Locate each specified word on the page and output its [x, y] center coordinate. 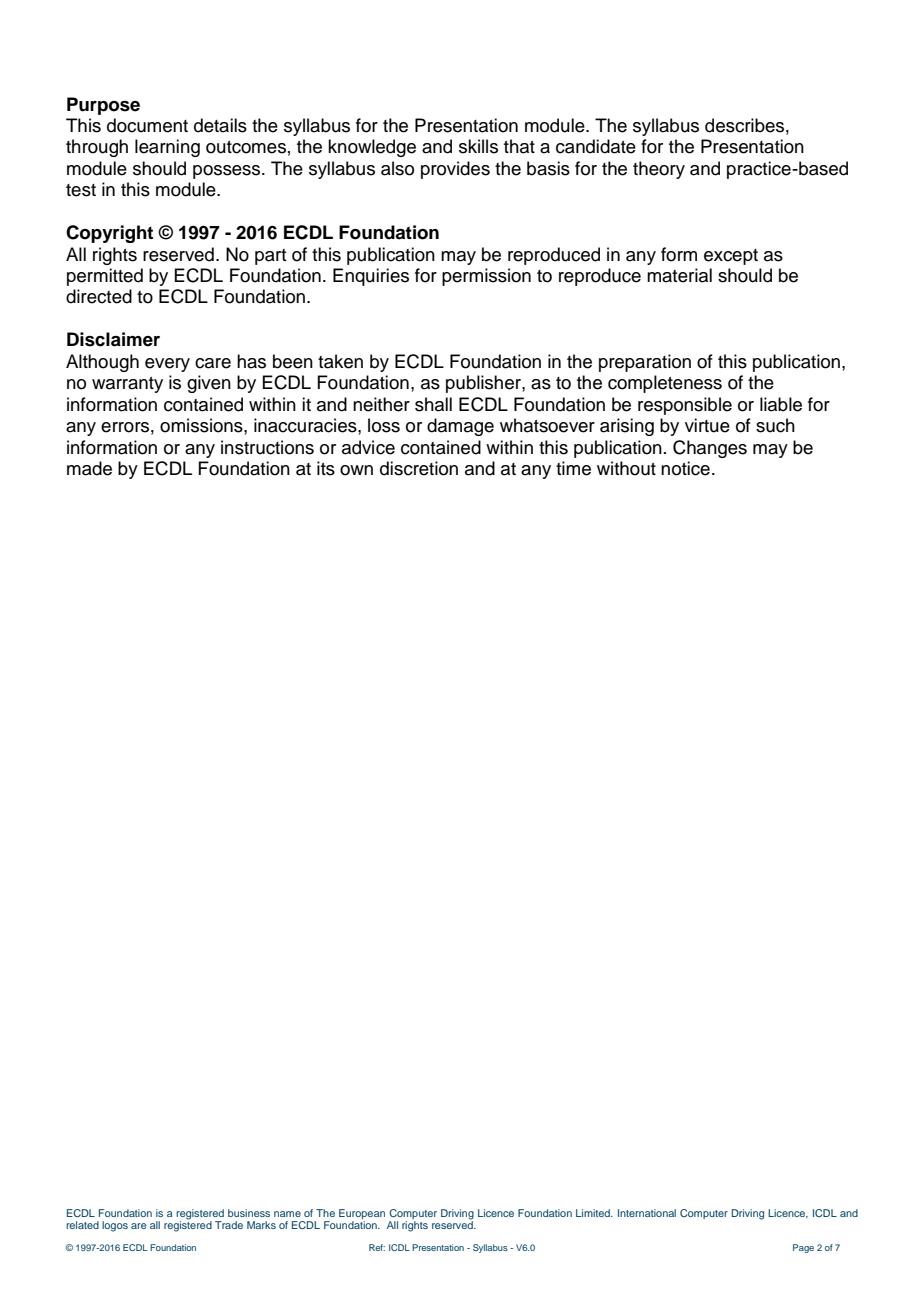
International [647, 1213]
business [249, 1213]
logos [115, 1226]
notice [685, 468]
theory [659, 170]
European [362, 1214]
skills [478, 146]
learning [167, 148]
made [89, 468]
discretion [419, 468]
